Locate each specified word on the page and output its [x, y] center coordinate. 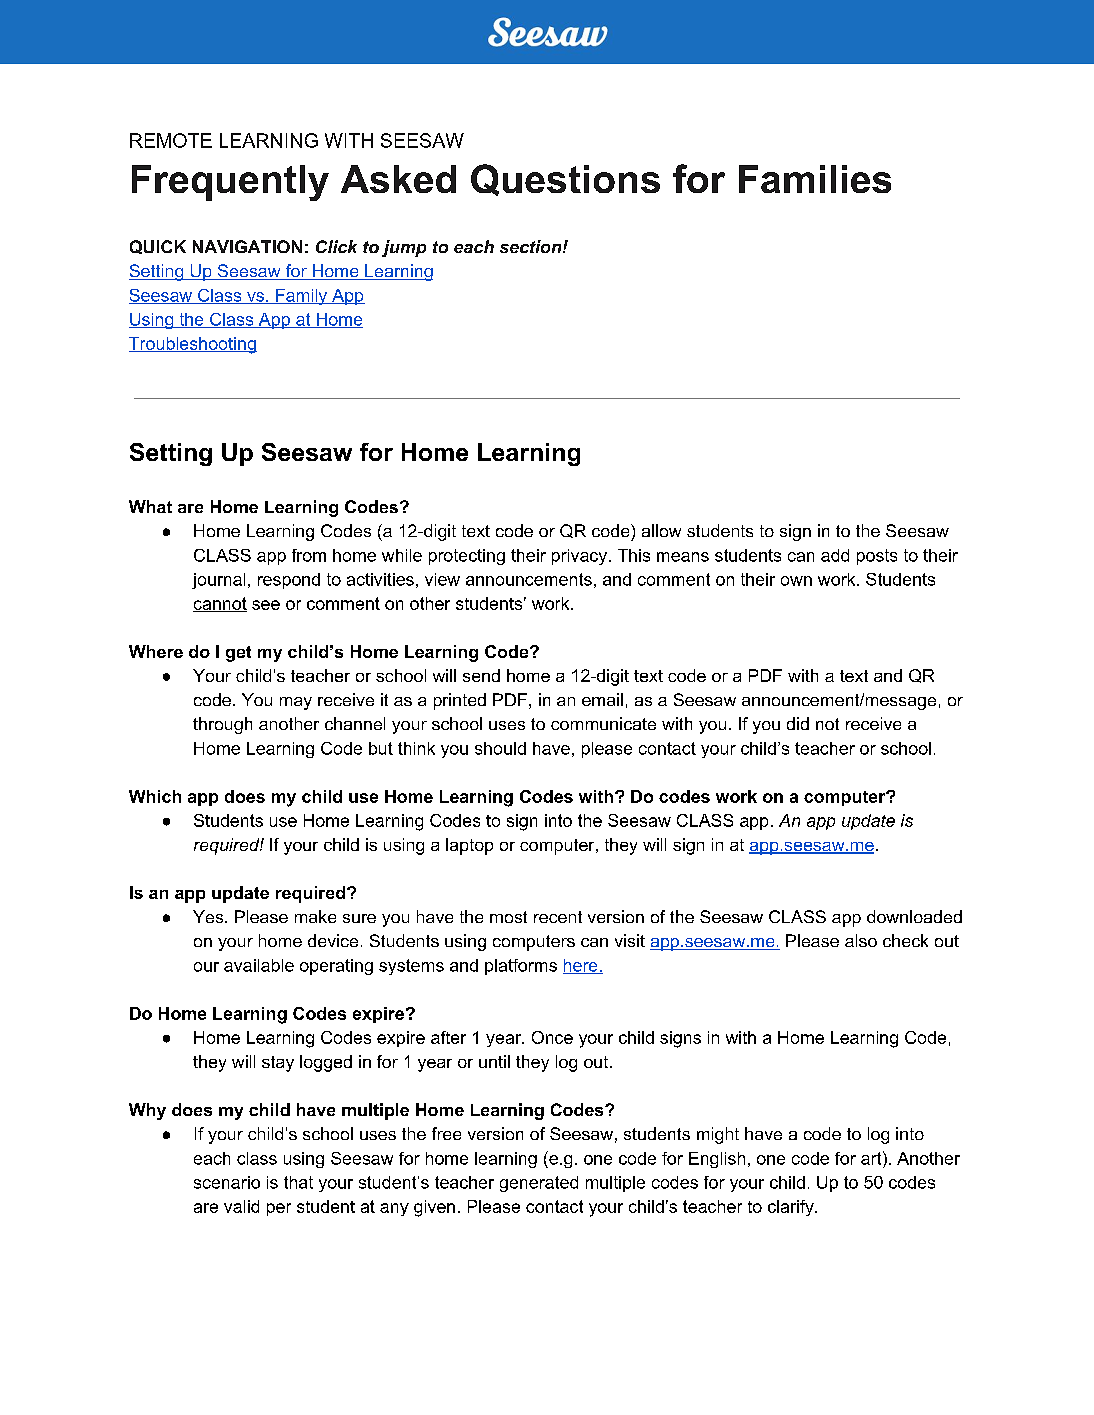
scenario [227, 1182]
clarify [792, 1208]
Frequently [230, 183]
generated [539, 1184]
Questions [565, 180]
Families [815, 179]
